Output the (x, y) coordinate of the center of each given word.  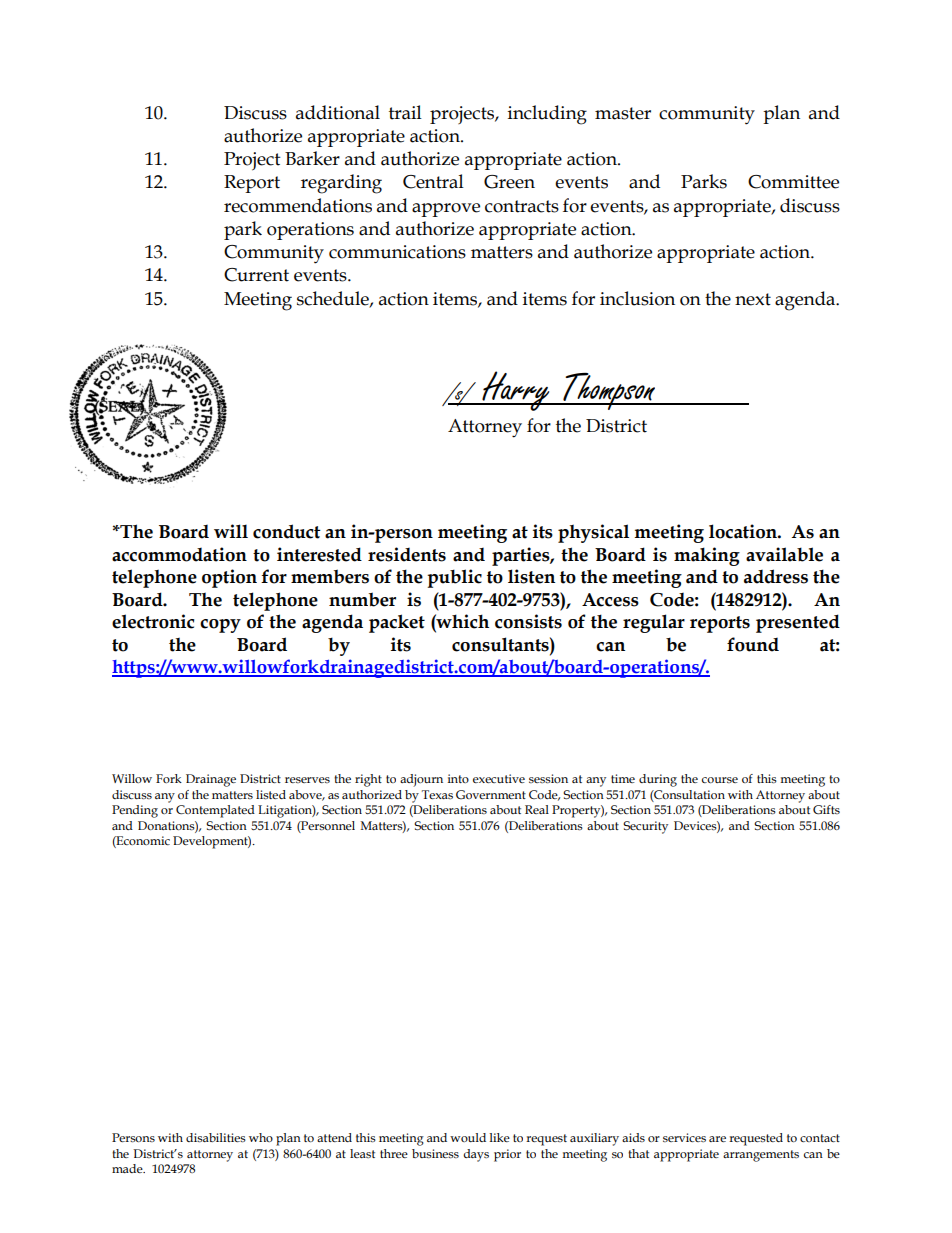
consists (528, 621)
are (717, 1139)
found (753, 644)
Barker (312, 158)
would (468, 1137)
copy (220, 626)
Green (509, 182)
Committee (793, 182)
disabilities (216, 1138)
